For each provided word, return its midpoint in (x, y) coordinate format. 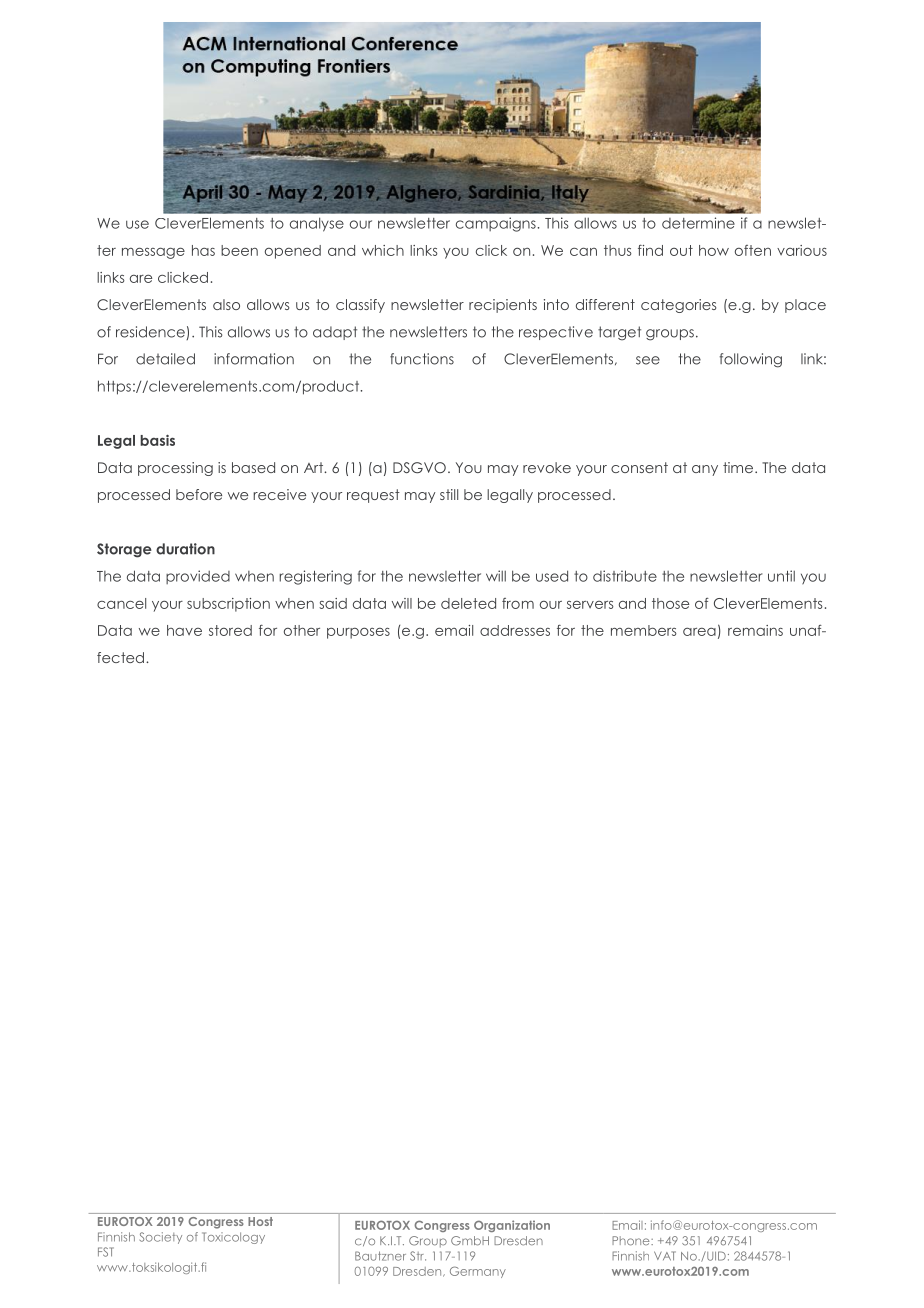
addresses (515, 630)
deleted (468, 603)
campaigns (497, 224)
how (714, 250)
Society (161, 1238)
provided (198, 577)
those (670, 603)
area (699, 632)
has (203, 250)
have (184, 630)
